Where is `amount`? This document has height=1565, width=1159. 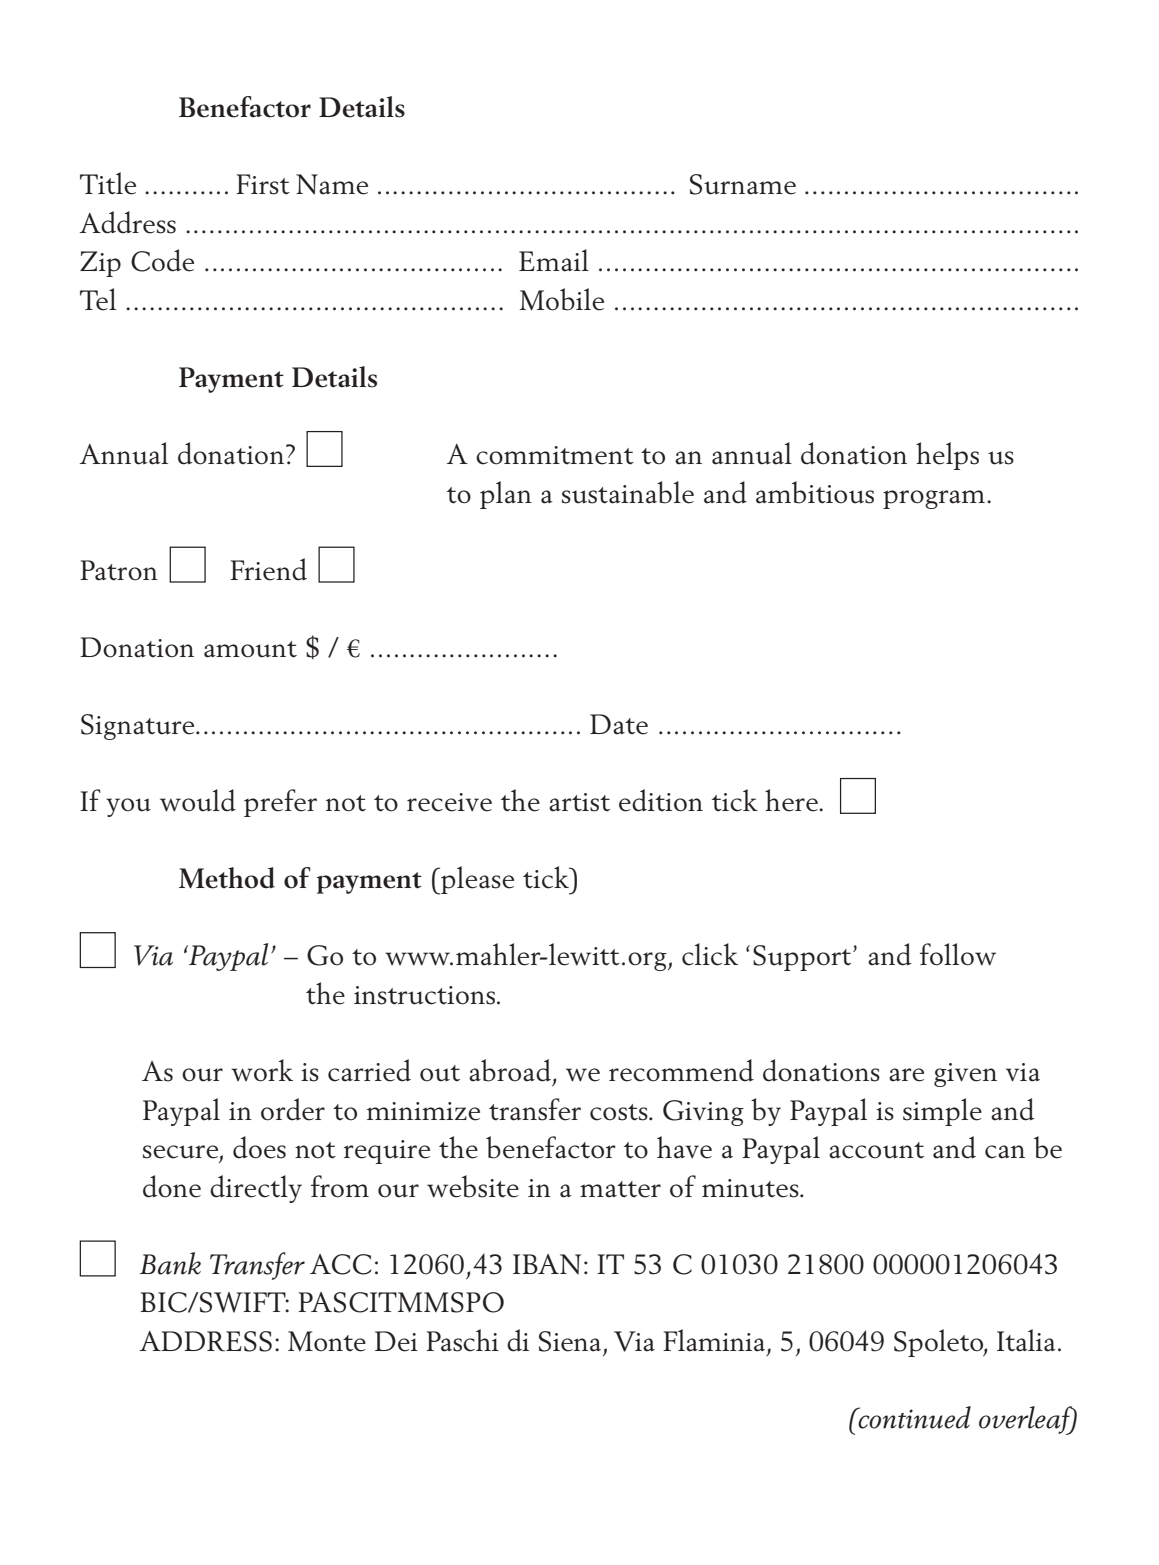 amount is located at coordinates (250, 649).
